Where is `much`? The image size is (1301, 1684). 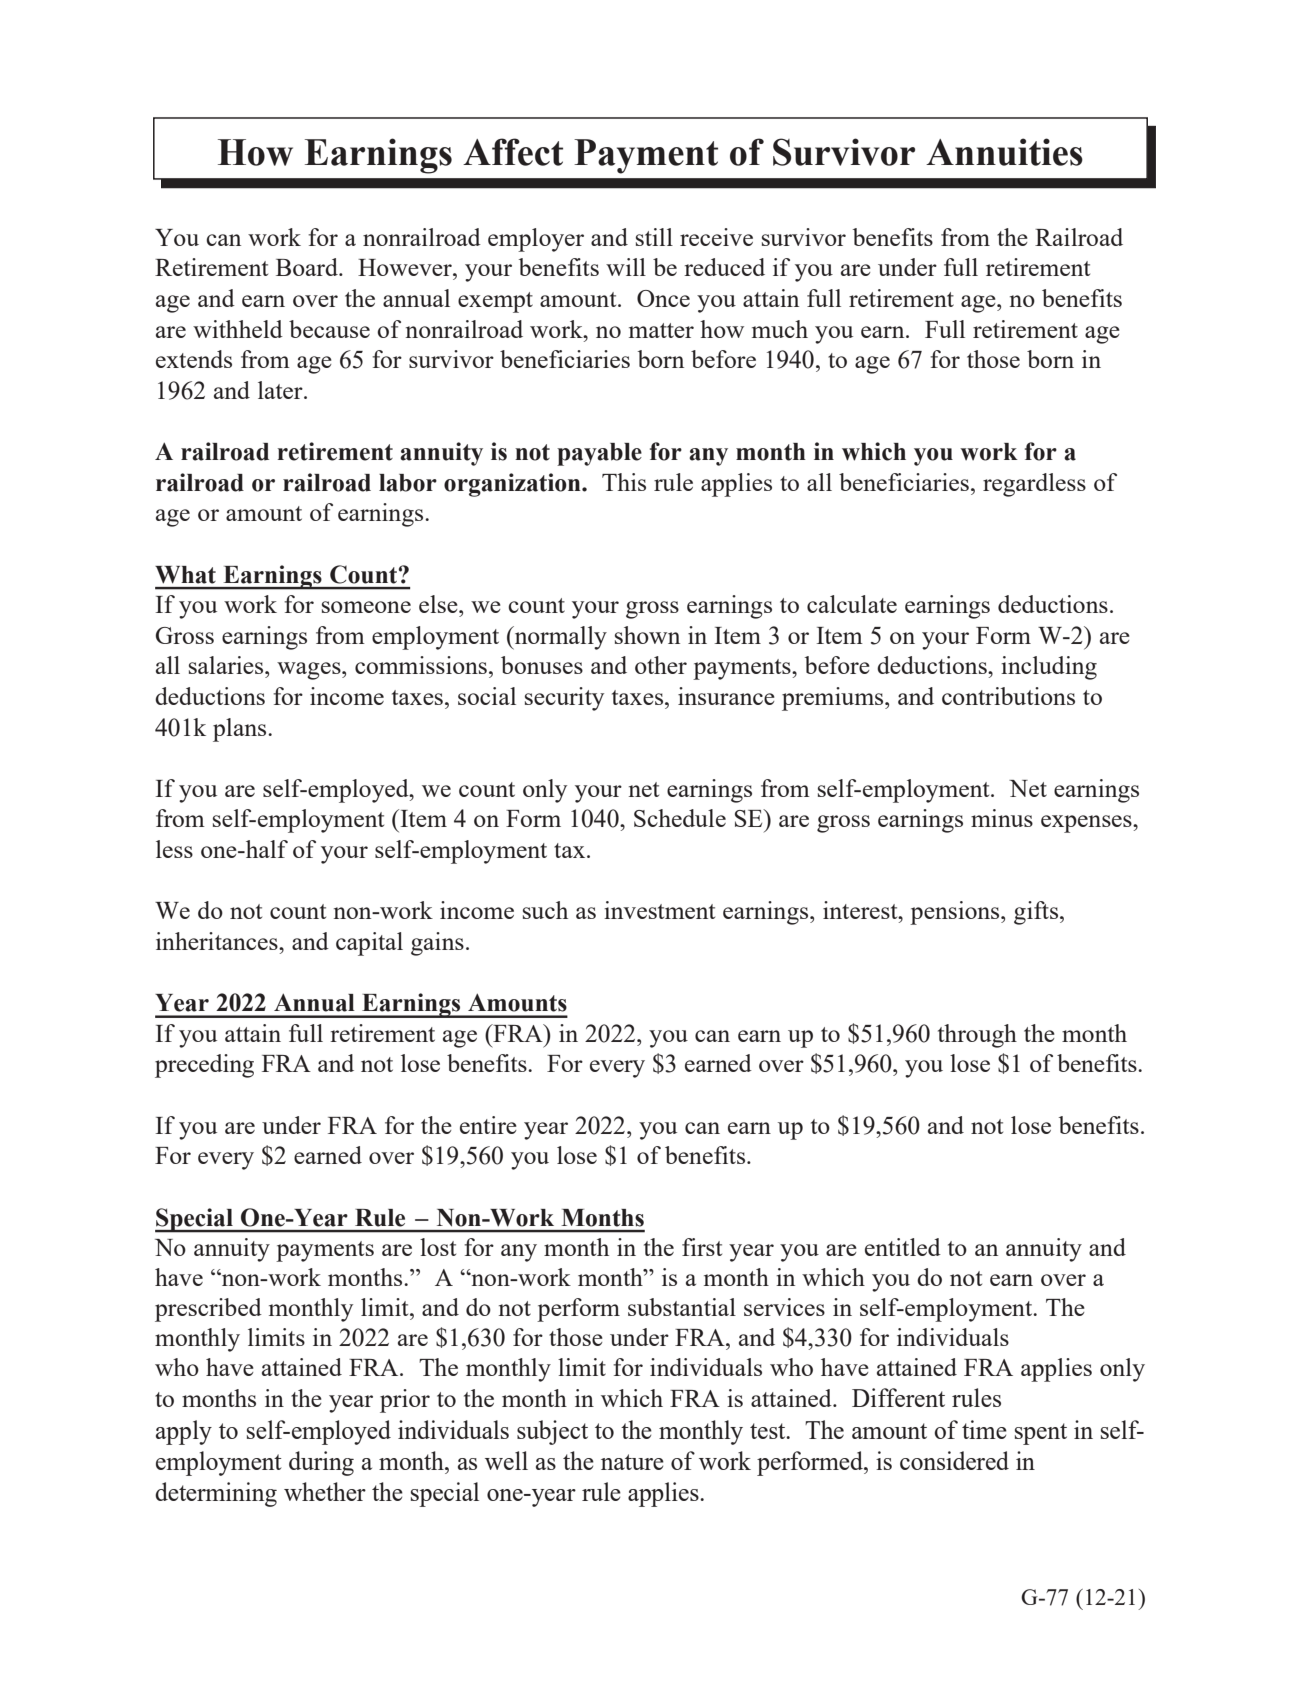
much is located at coordinates (780, 329).
